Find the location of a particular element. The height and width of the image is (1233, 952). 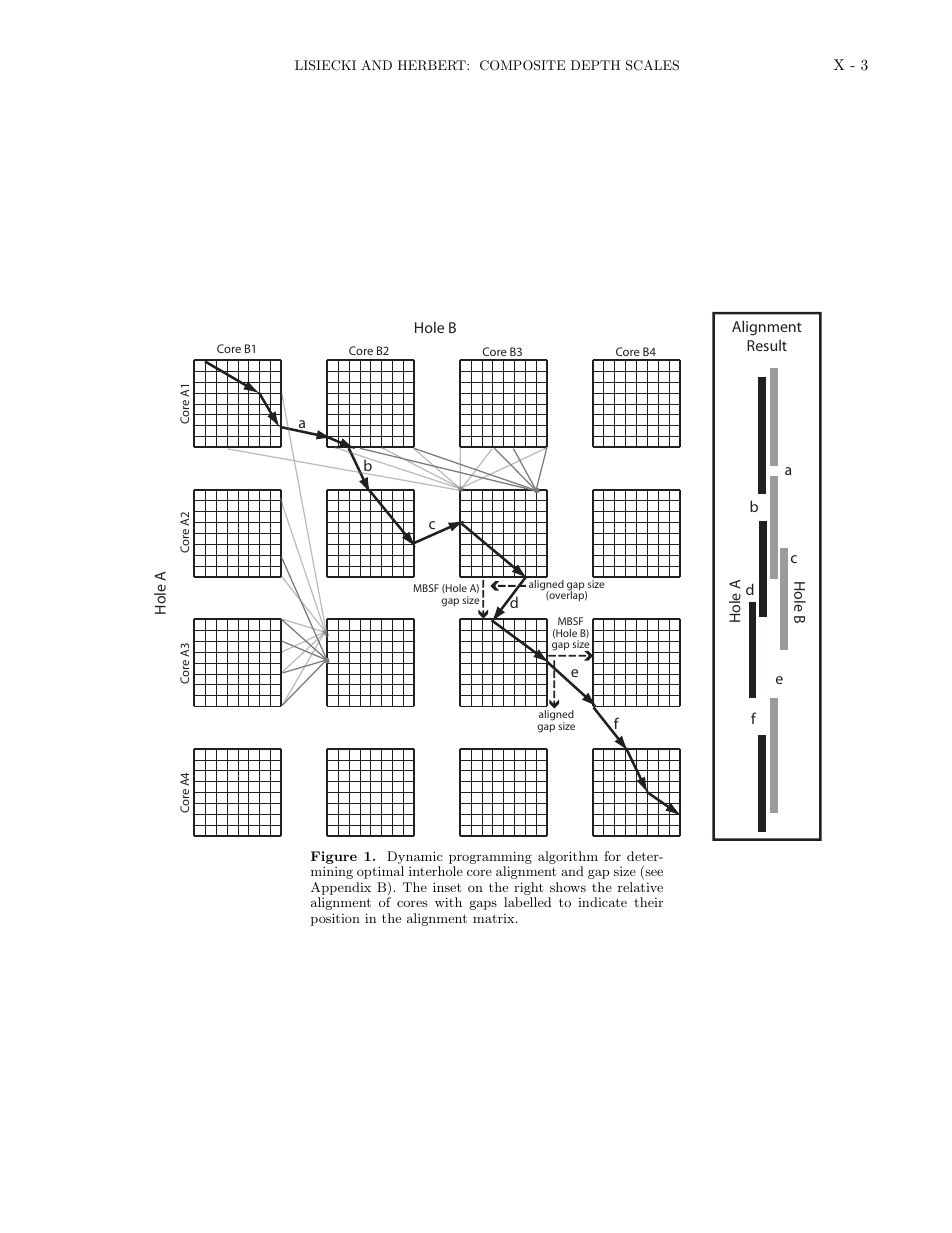

for is located at coordinates (612, 856).
